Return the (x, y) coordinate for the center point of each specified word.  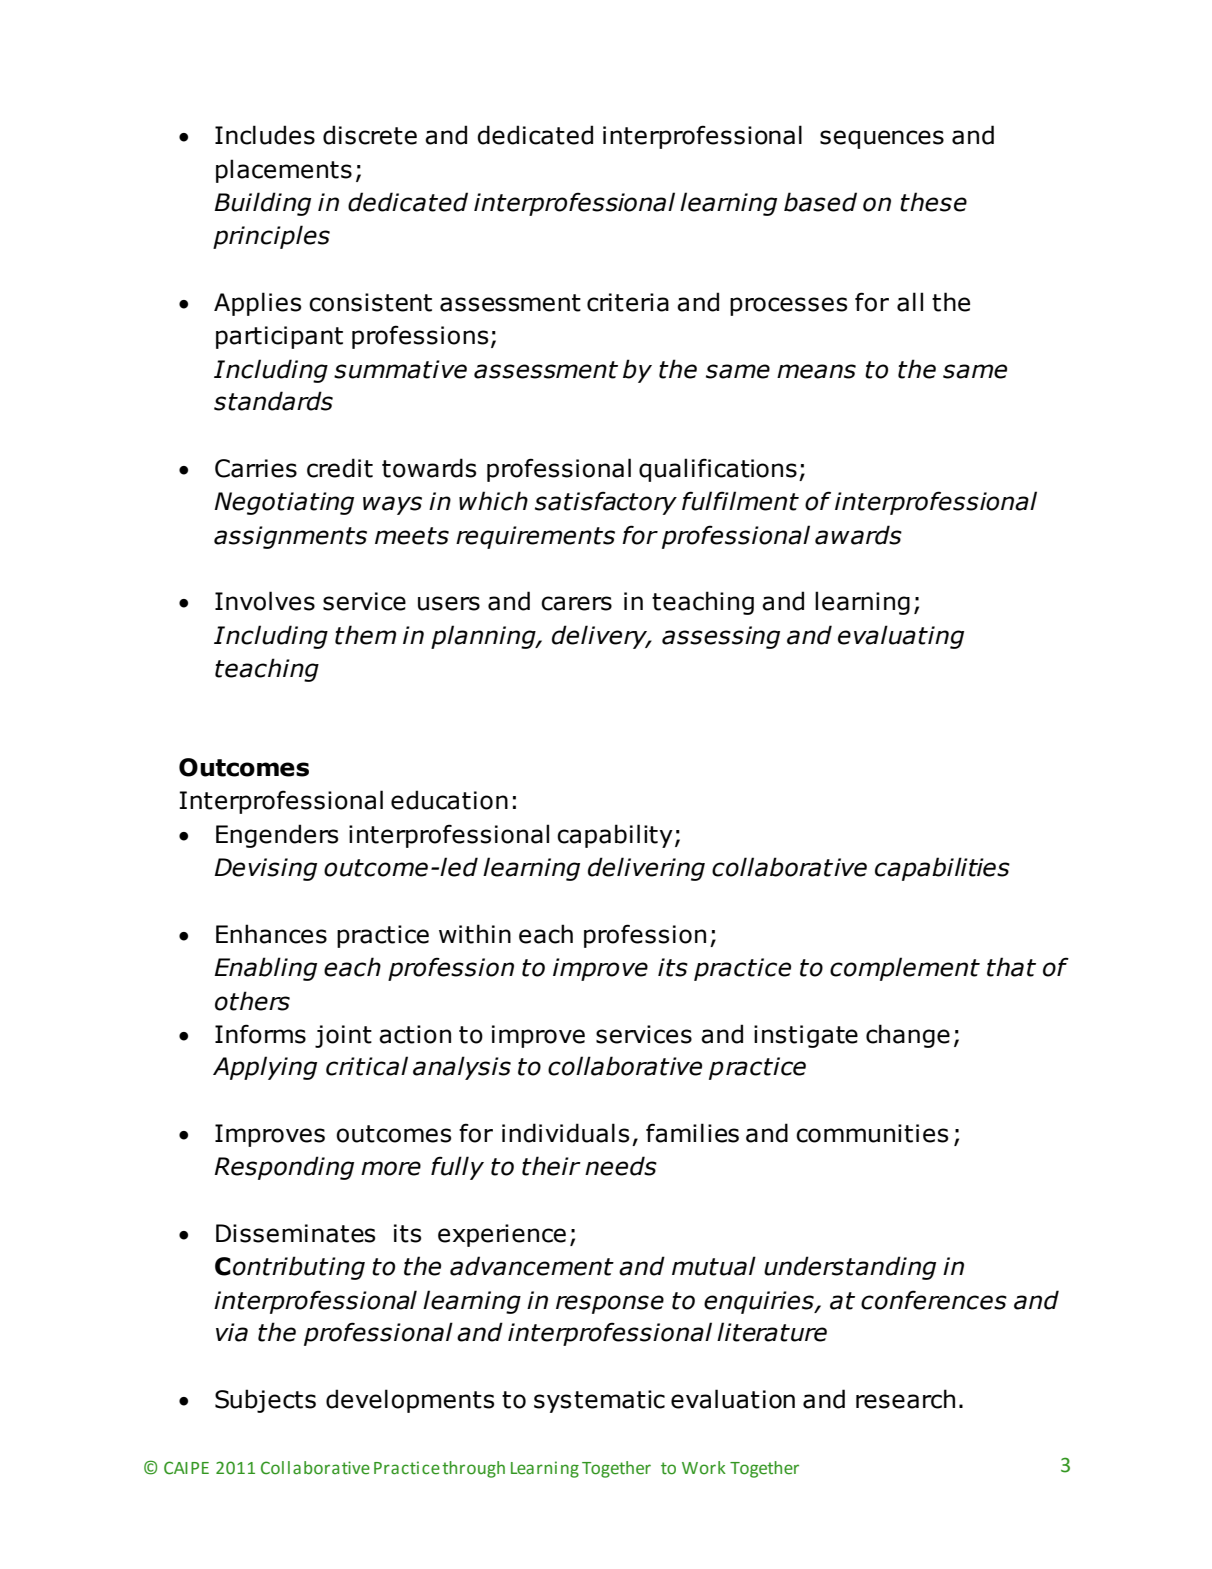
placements (284, 171)
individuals (565, 1133)
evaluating (901, 637)
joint (343, 1036)
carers (576, 603)
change (908, 1036)
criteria (628, 302)
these (933, 202)
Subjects (265, 1401)
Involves (265, 601)
